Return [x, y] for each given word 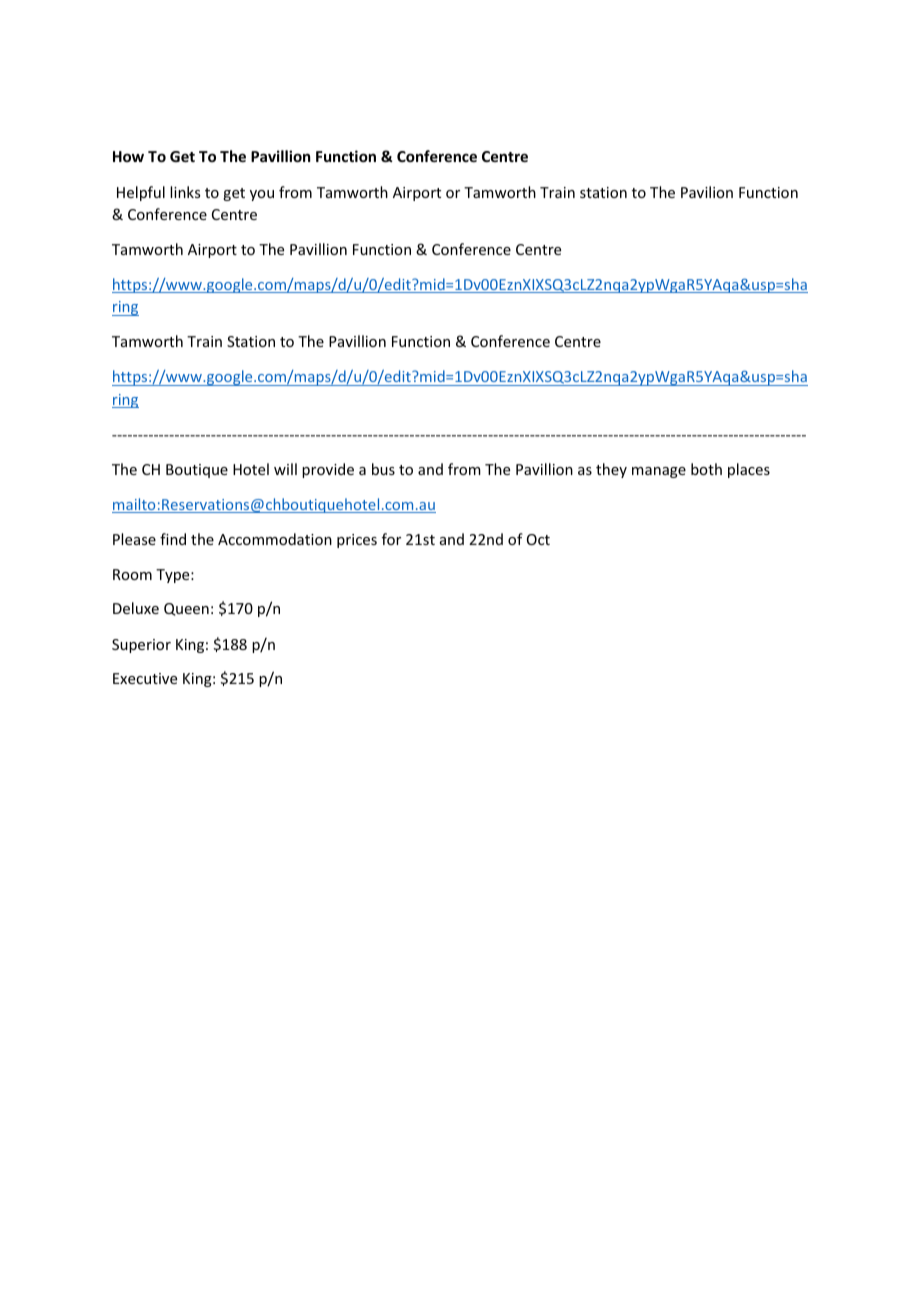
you [262, 195]
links [185, 192]
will [285, 469]
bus [383, 469]
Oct [538, 539]
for [391, 539]
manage [659, 472]
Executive [145, 678]
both [706, 469]
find [173, 539]
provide [328, 470]
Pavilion [707, 192]
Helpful [141, 193]
